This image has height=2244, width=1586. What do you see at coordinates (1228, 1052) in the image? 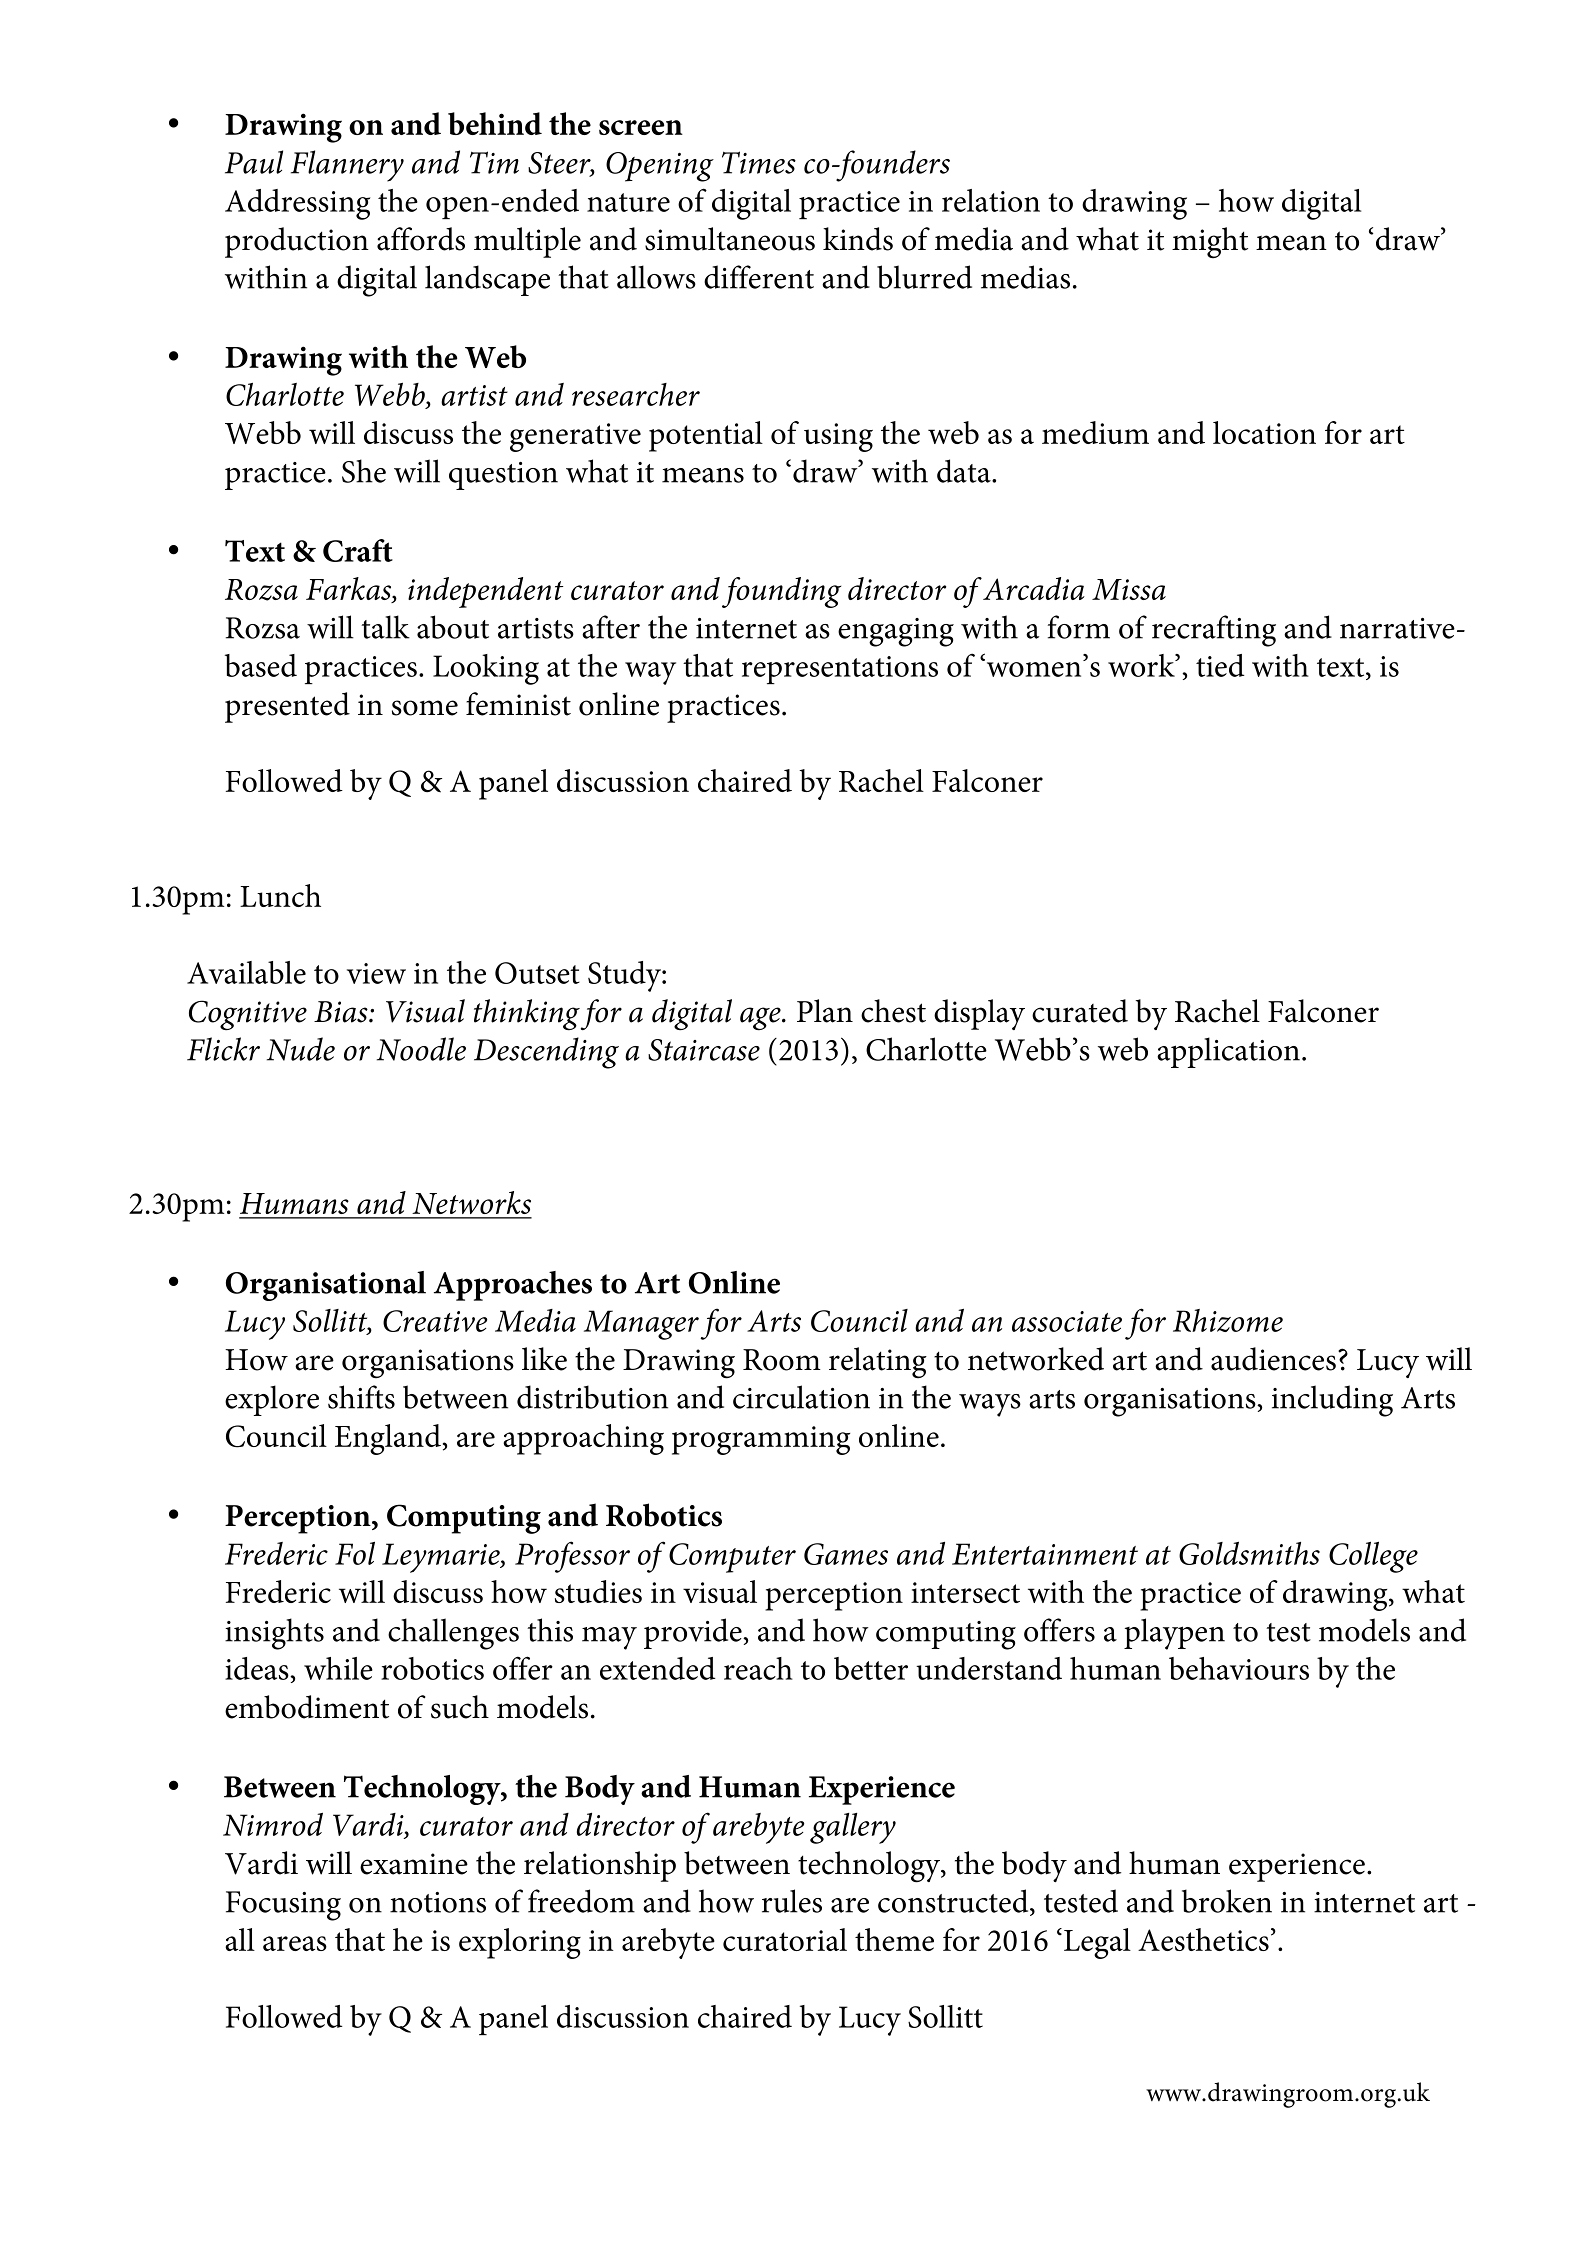
I see `application` at bounding box center [1228, 1052].
